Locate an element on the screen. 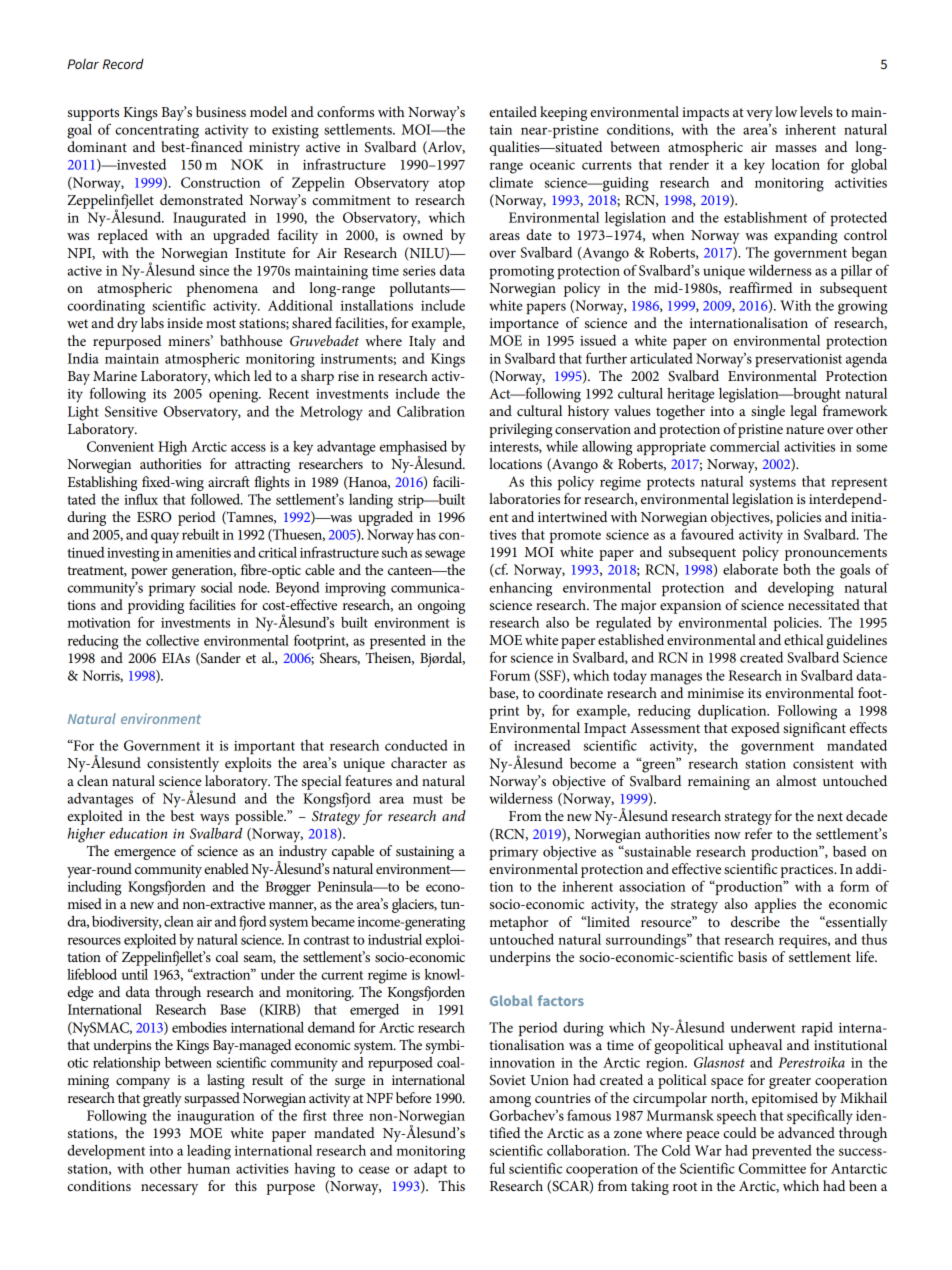  concentrating is located at coordinates (157, 132).
